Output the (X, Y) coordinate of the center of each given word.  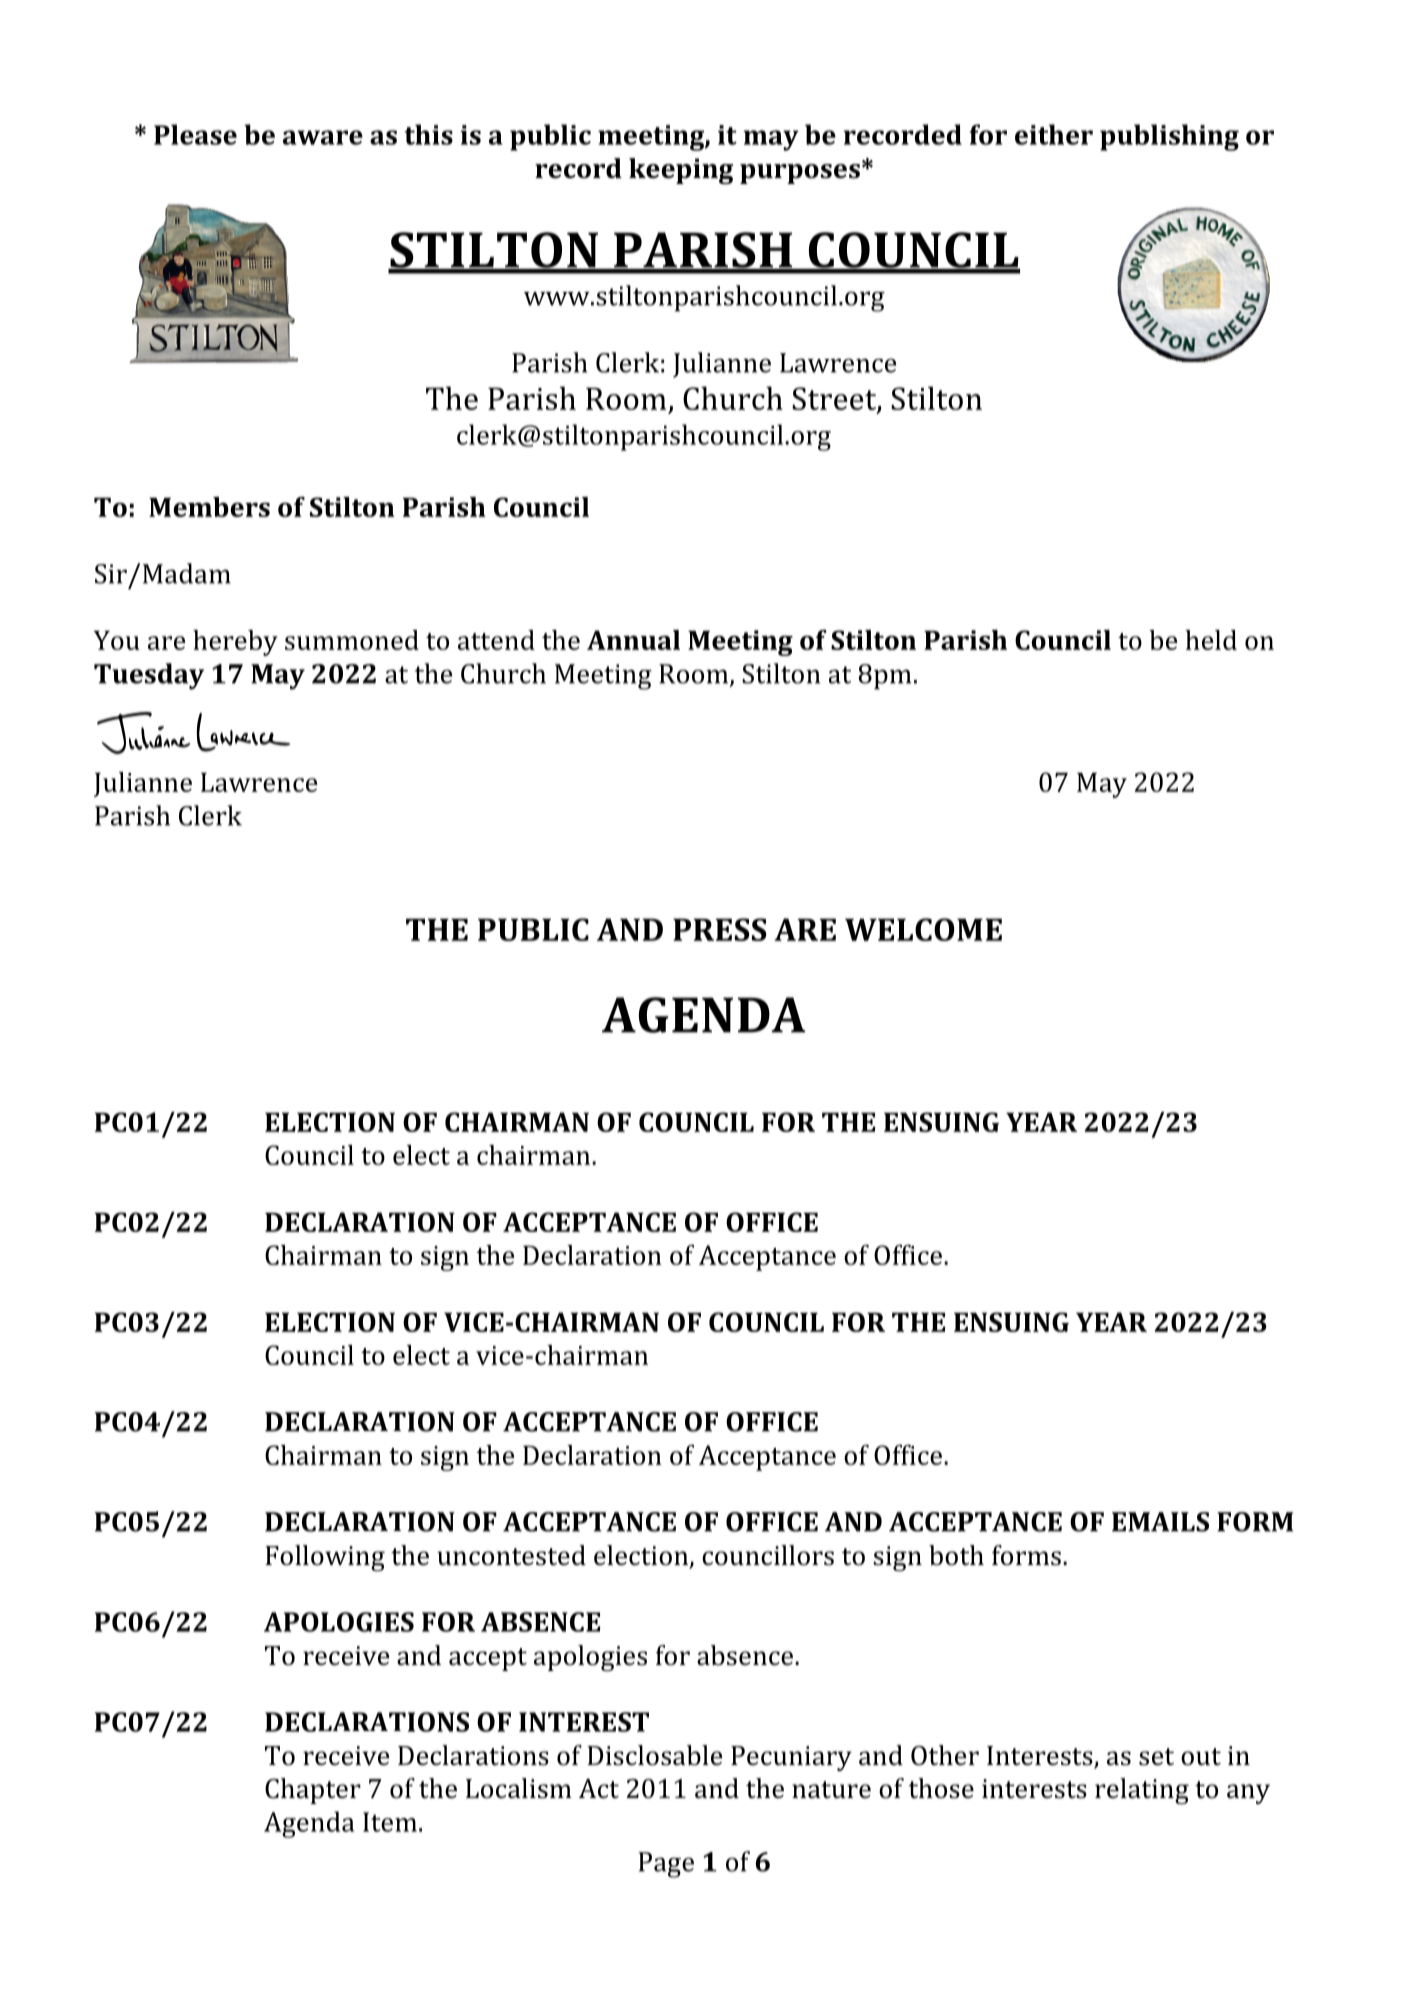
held (1211, 640)
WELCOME (923, 929)
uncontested (511, 1555)
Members (209, 507)
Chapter (313, 1791)
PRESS (720, 929)
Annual (633, 640)
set (1156, 1757)
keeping (681, 171)
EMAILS (1160, 1522)
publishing (1169, 137)
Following (325, 1558)
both (956, 1555)
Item (390, 1822)
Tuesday (149, 676)
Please (195, 134)
